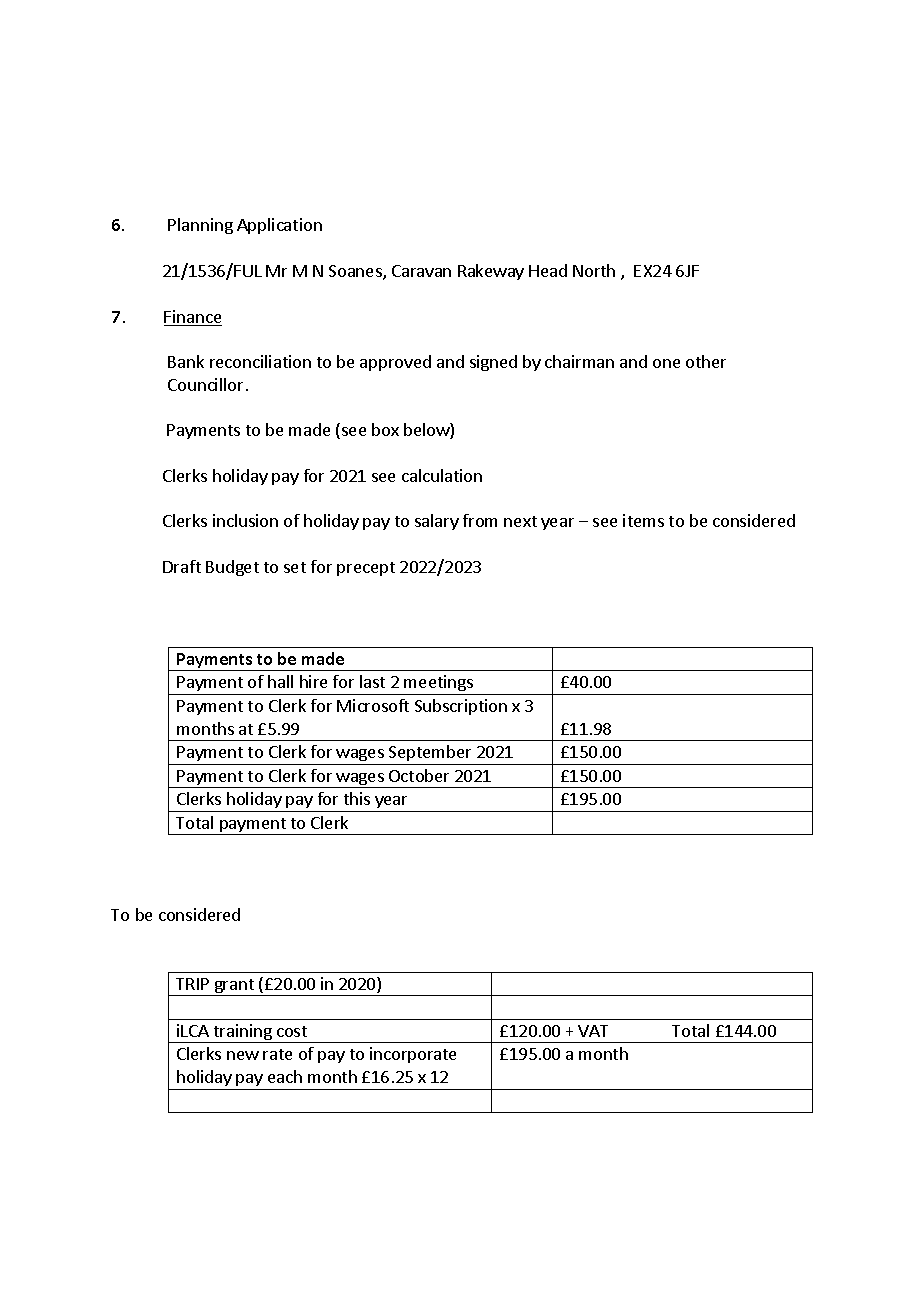  Describe the element at coordinates (292, 1031) in the screenshot. I see `cost` at that location.
